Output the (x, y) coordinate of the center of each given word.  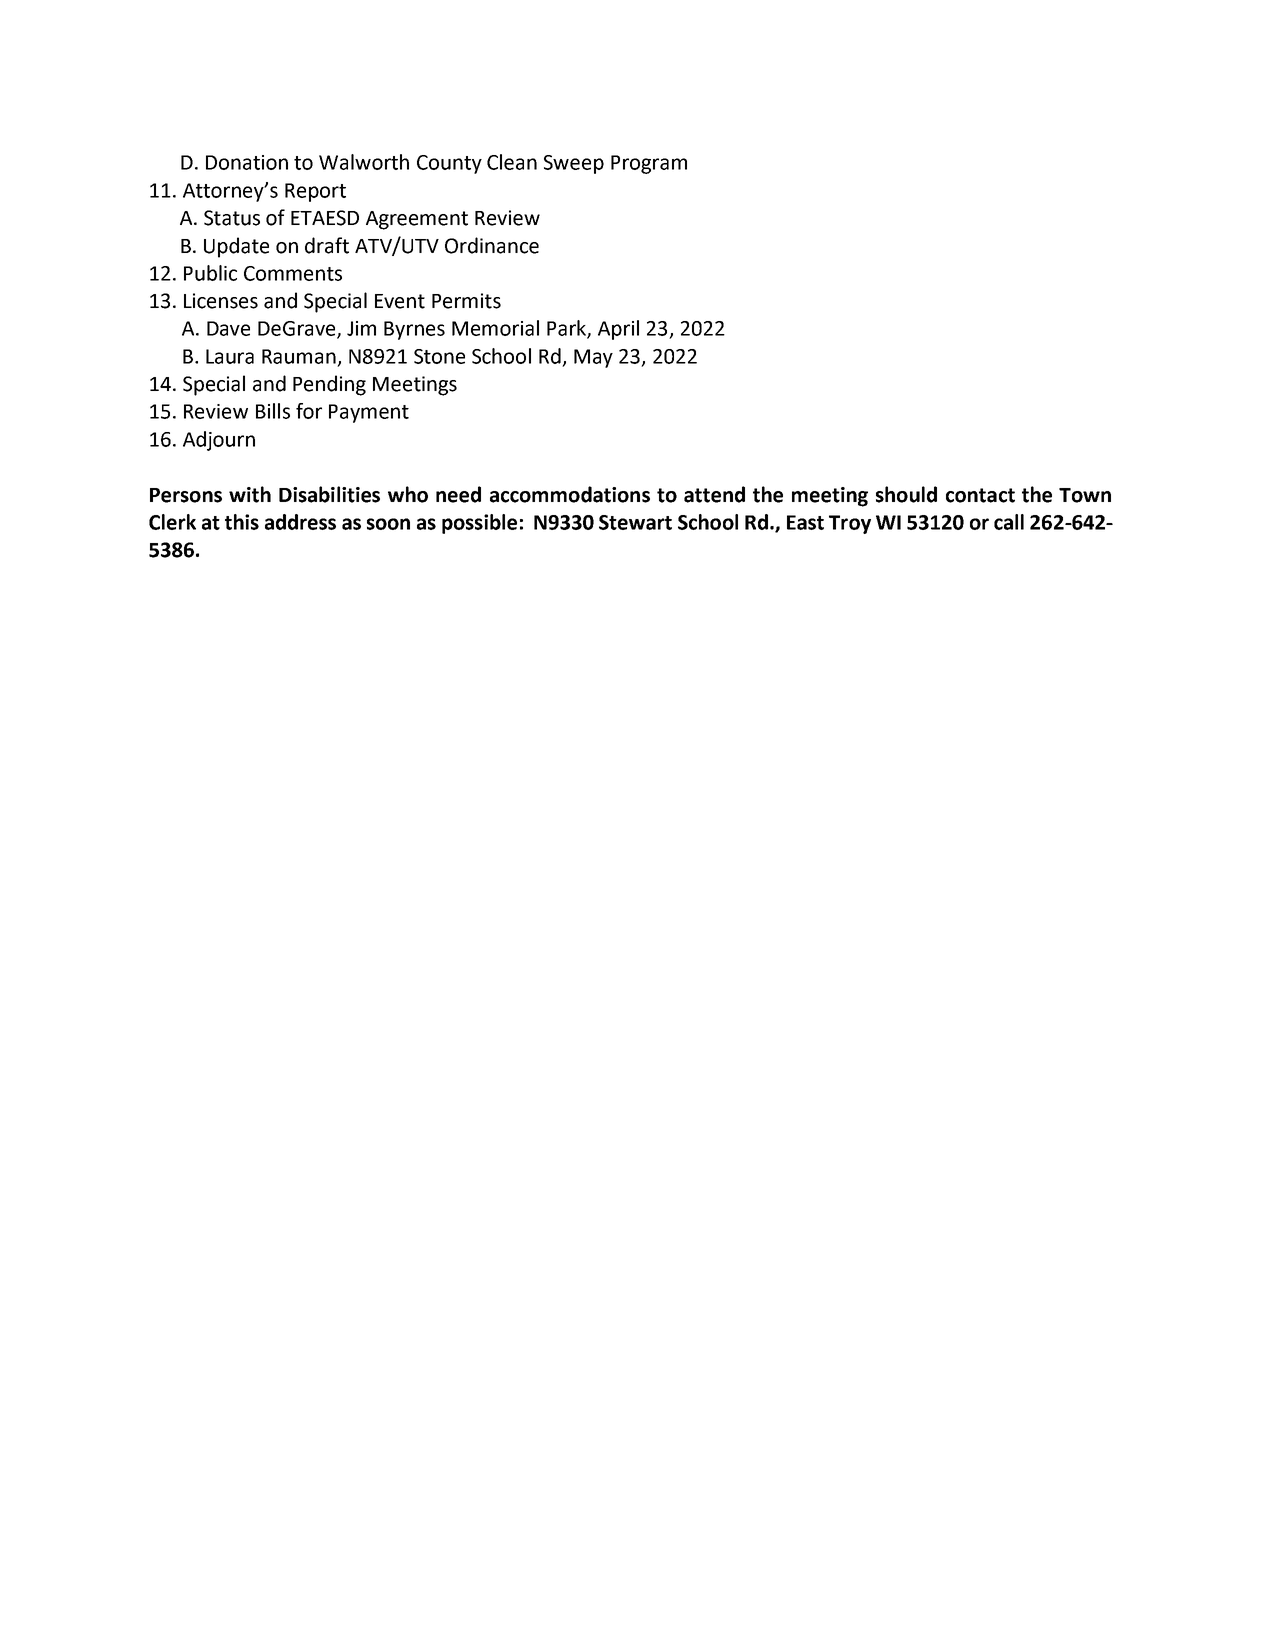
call (1009, 522)
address (300, 522)
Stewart (635, 522)
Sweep (574, 164)
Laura (230, 356)
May (593, 358)
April (618, 330)
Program (649, 164)
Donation (247, 162)
